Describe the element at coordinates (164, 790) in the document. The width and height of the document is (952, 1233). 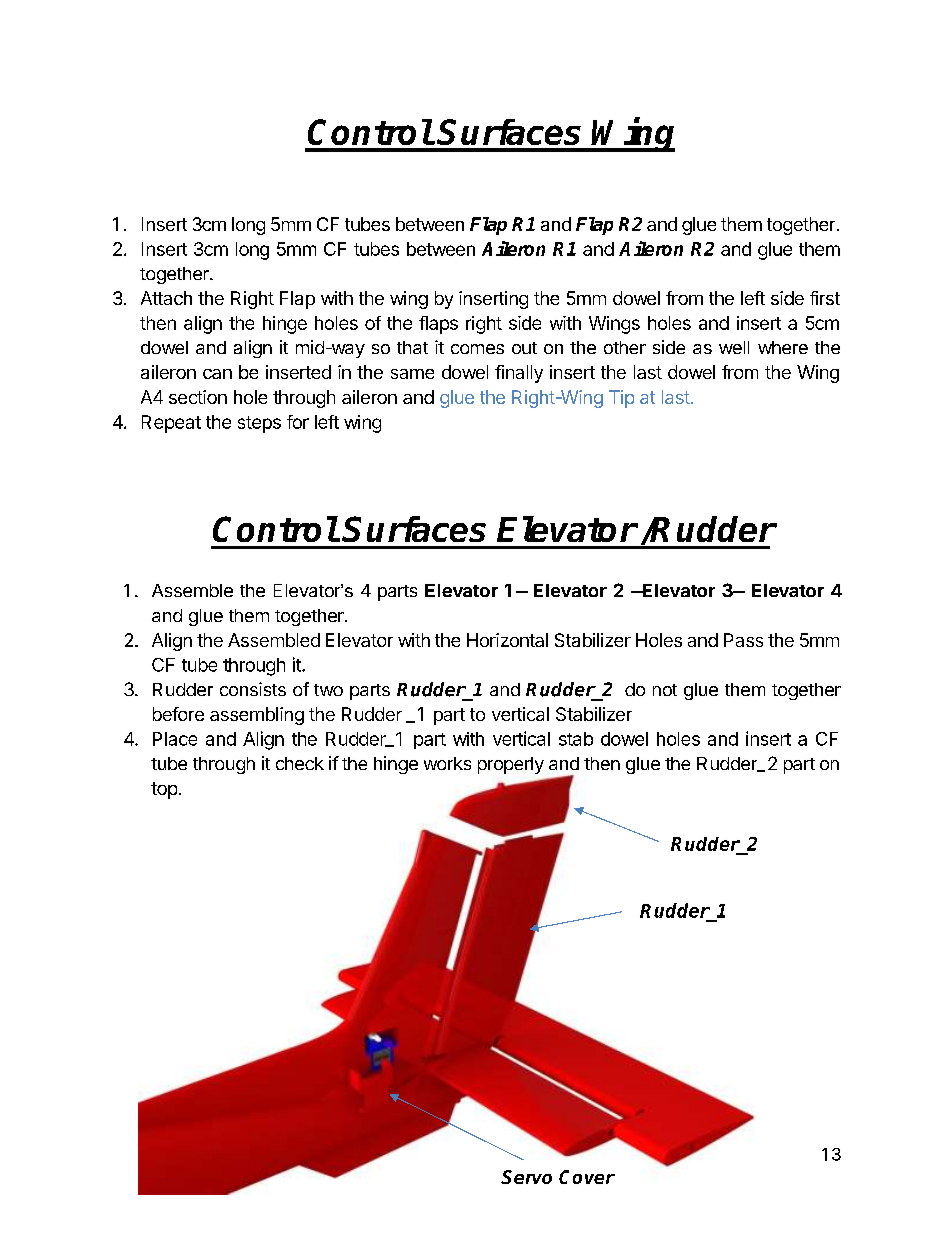
I see `top` at that location.
